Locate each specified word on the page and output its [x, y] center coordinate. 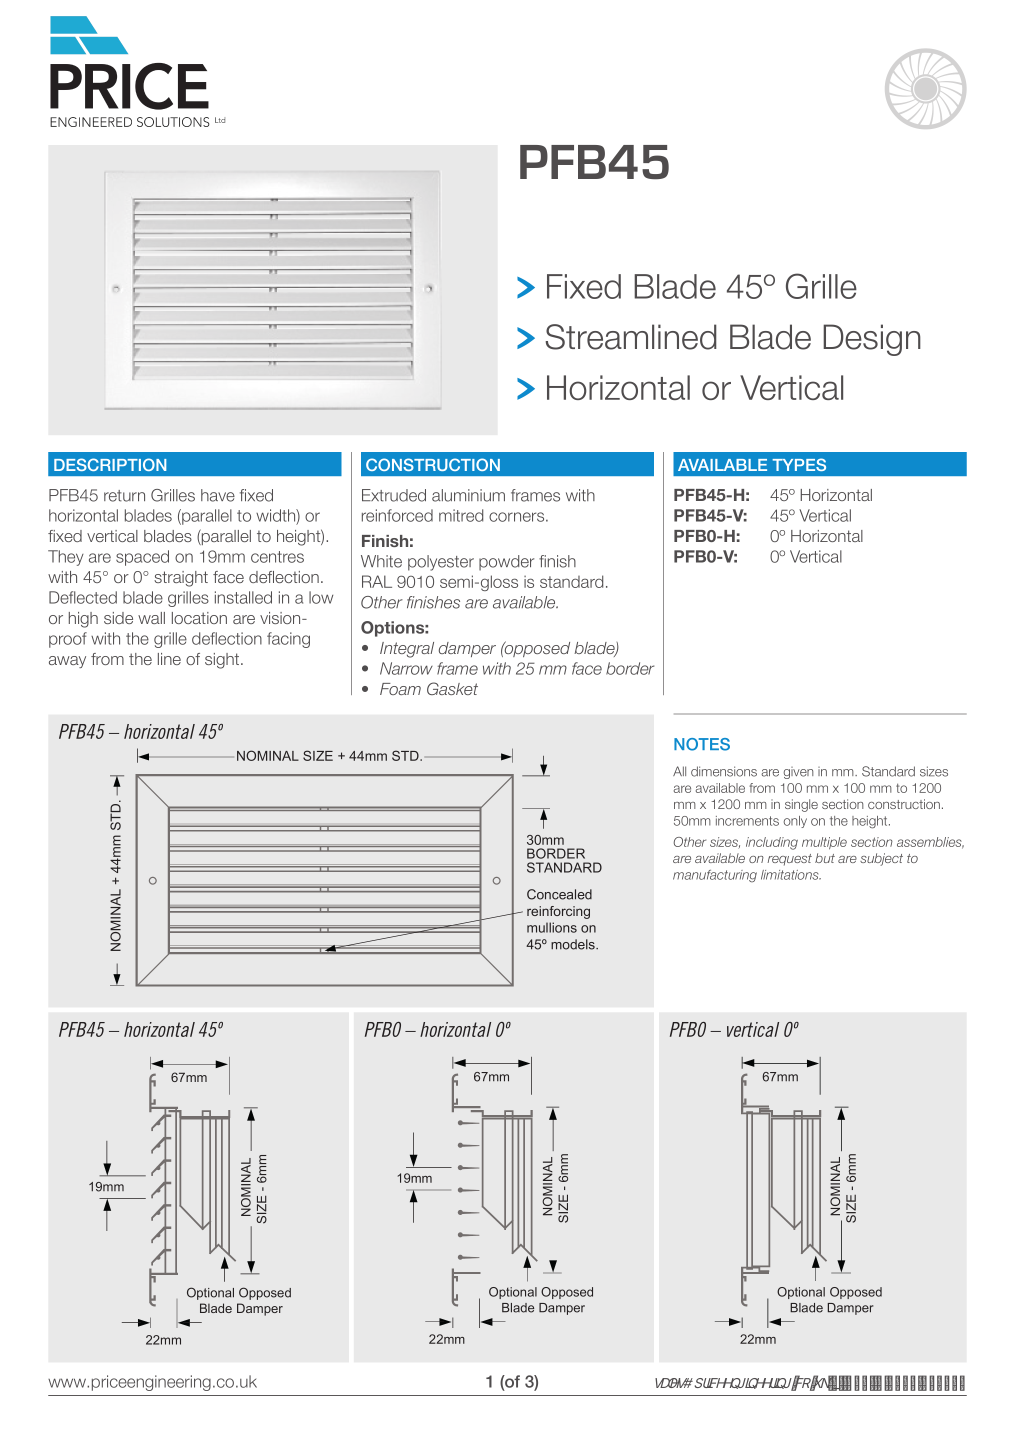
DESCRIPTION [110, 464]
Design [872, 340]
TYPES [799, 464]
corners [518, 517]
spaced [142, 558]
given [799, 773]
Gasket [452, 688]
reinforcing [558, 912]
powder [506, 563]
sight [223, 661]
